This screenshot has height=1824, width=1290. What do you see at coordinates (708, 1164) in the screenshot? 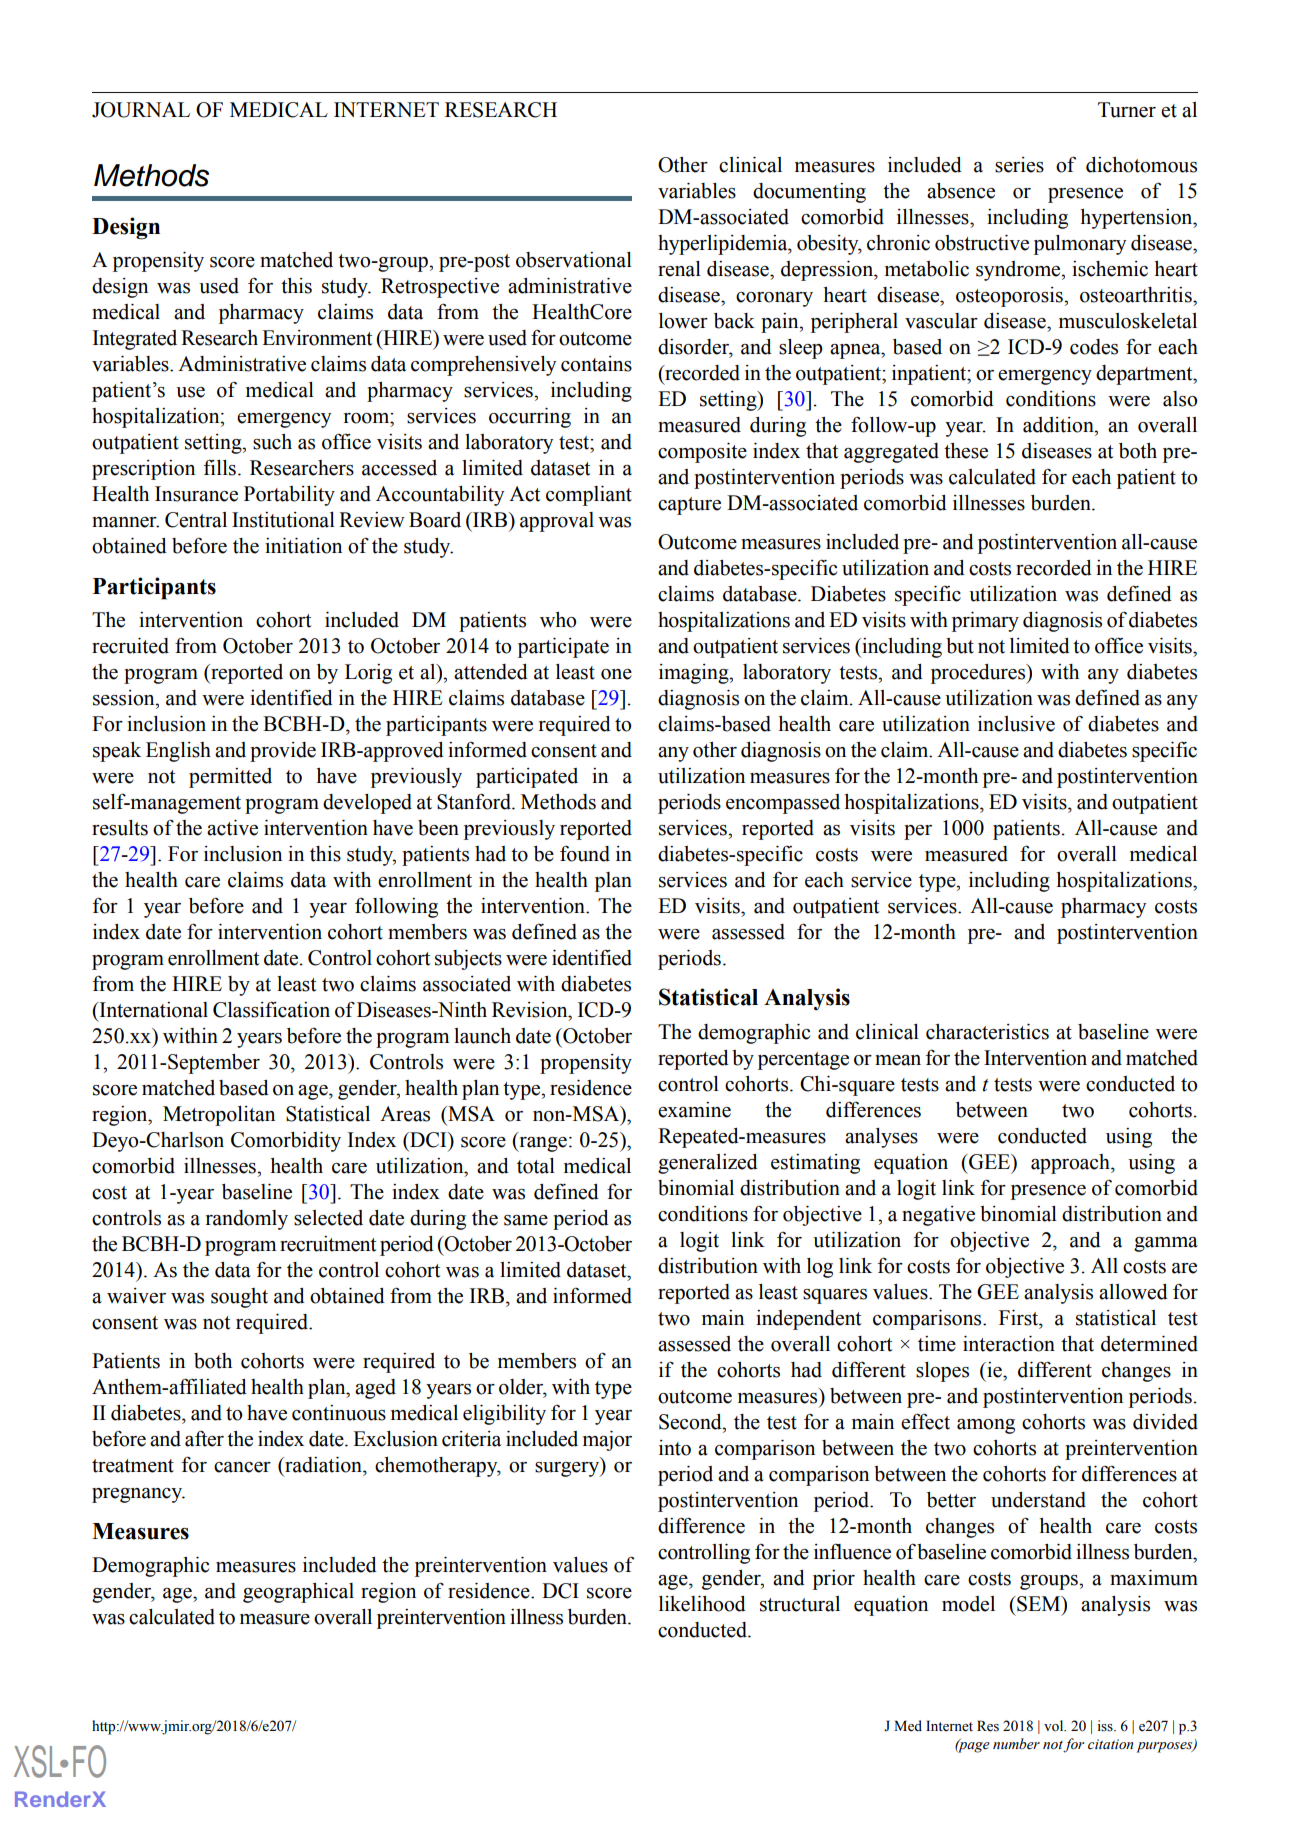
I see `generalized` at bounding box center [708, 1164].
